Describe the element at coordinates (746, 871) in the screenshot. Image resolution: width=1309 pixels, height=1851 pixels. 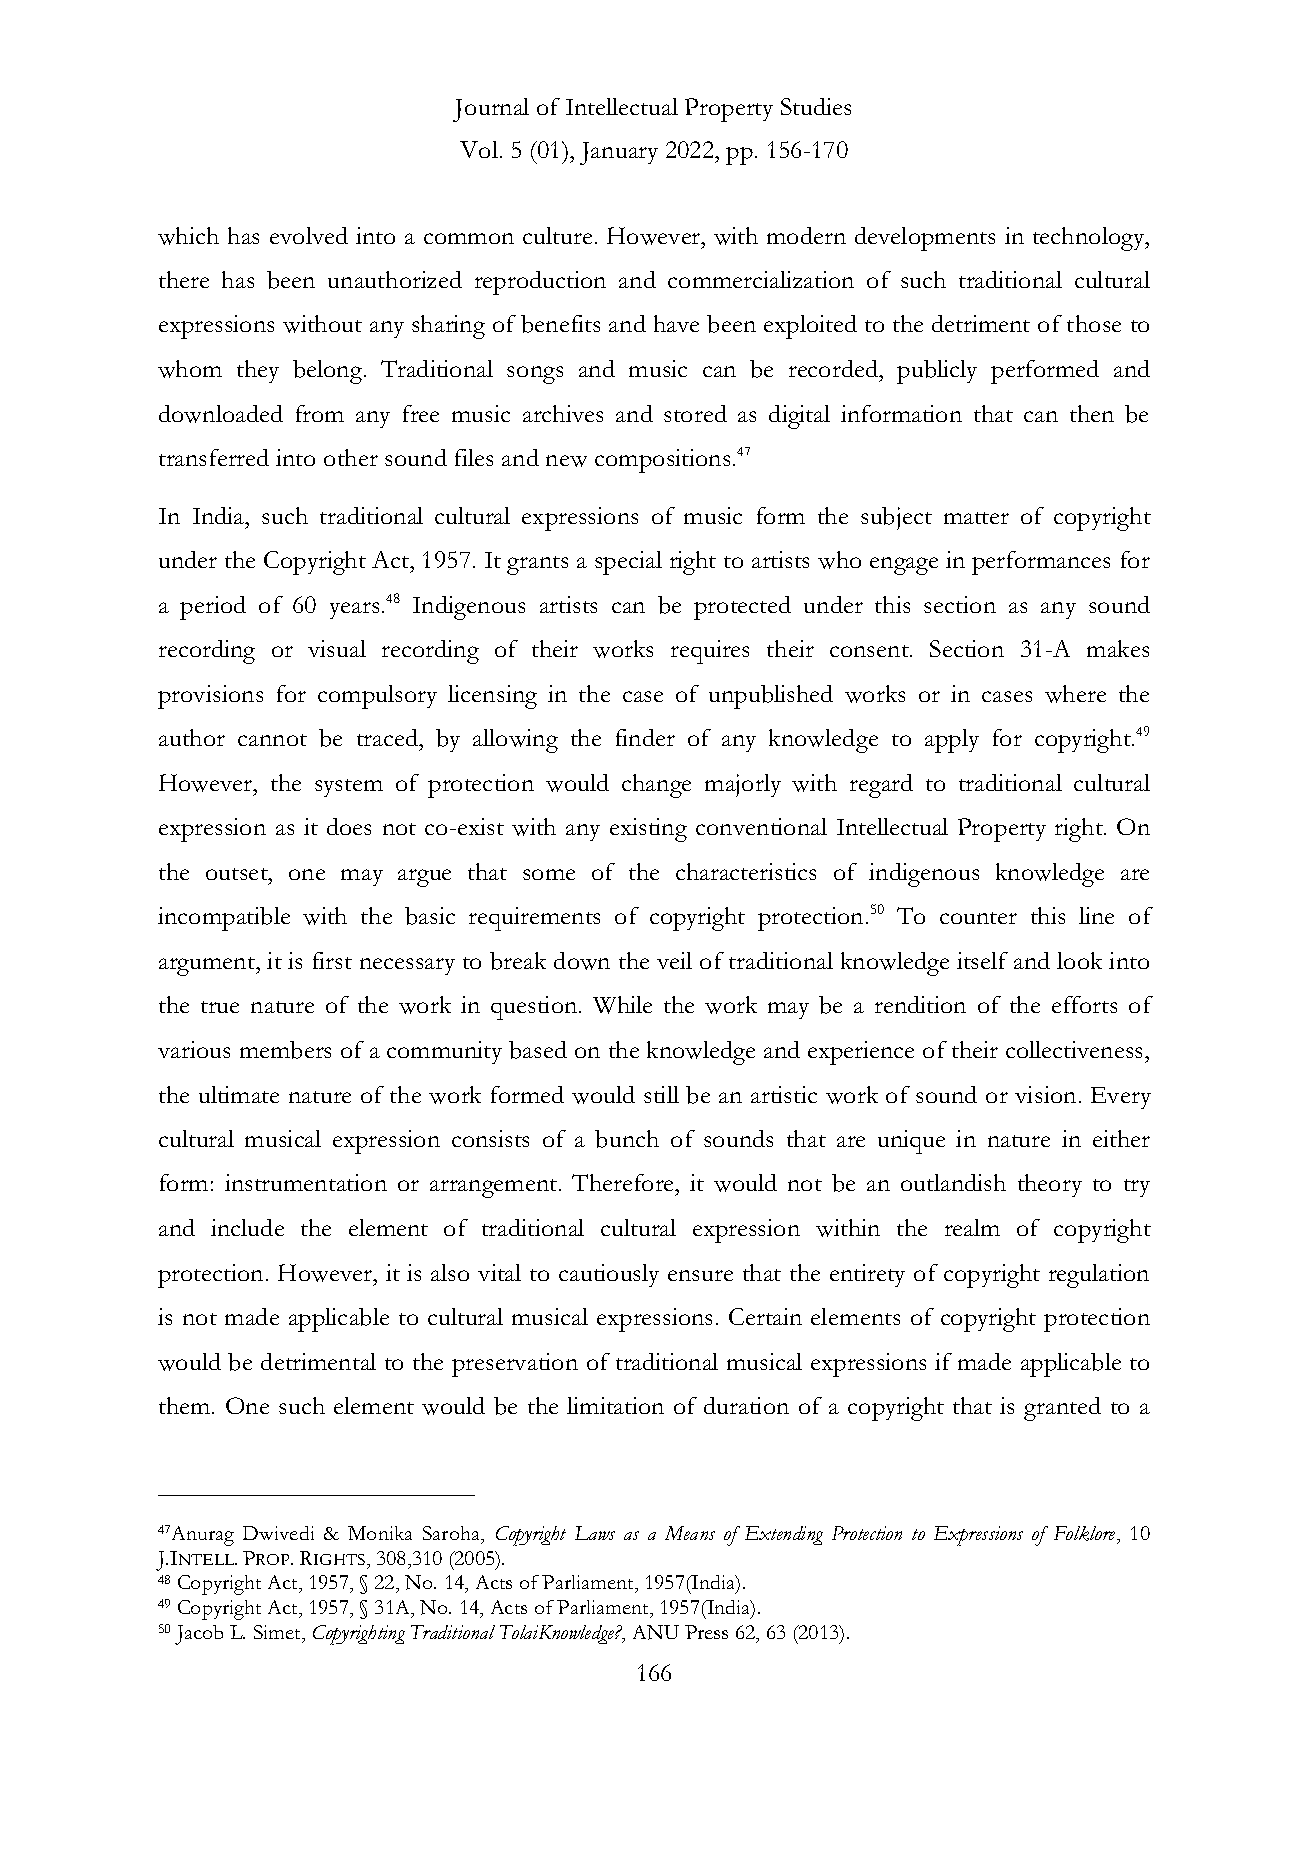
I see `characteristics` at that location.
